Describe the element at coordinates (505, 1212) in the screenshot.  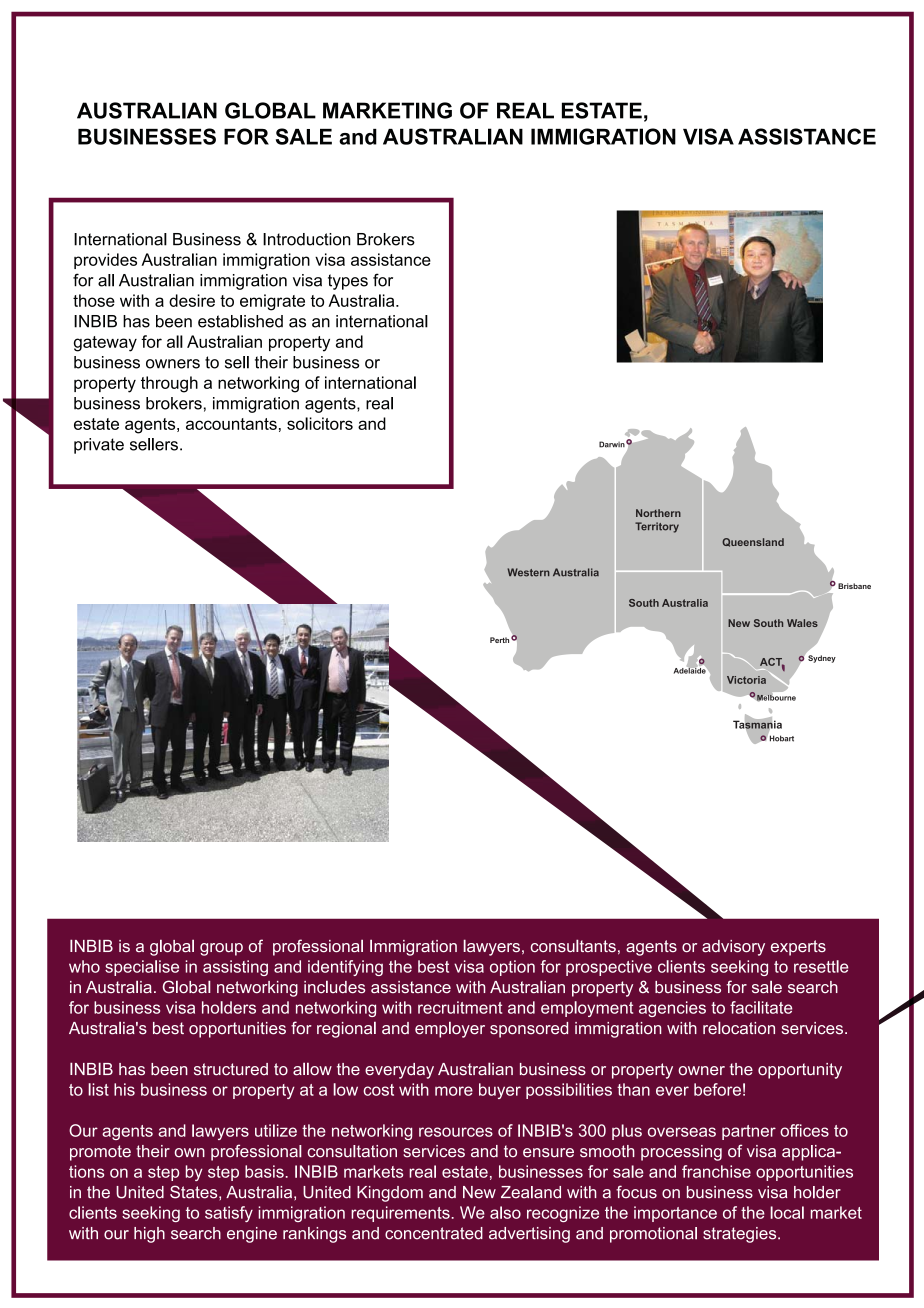
I see `also` at that location.
